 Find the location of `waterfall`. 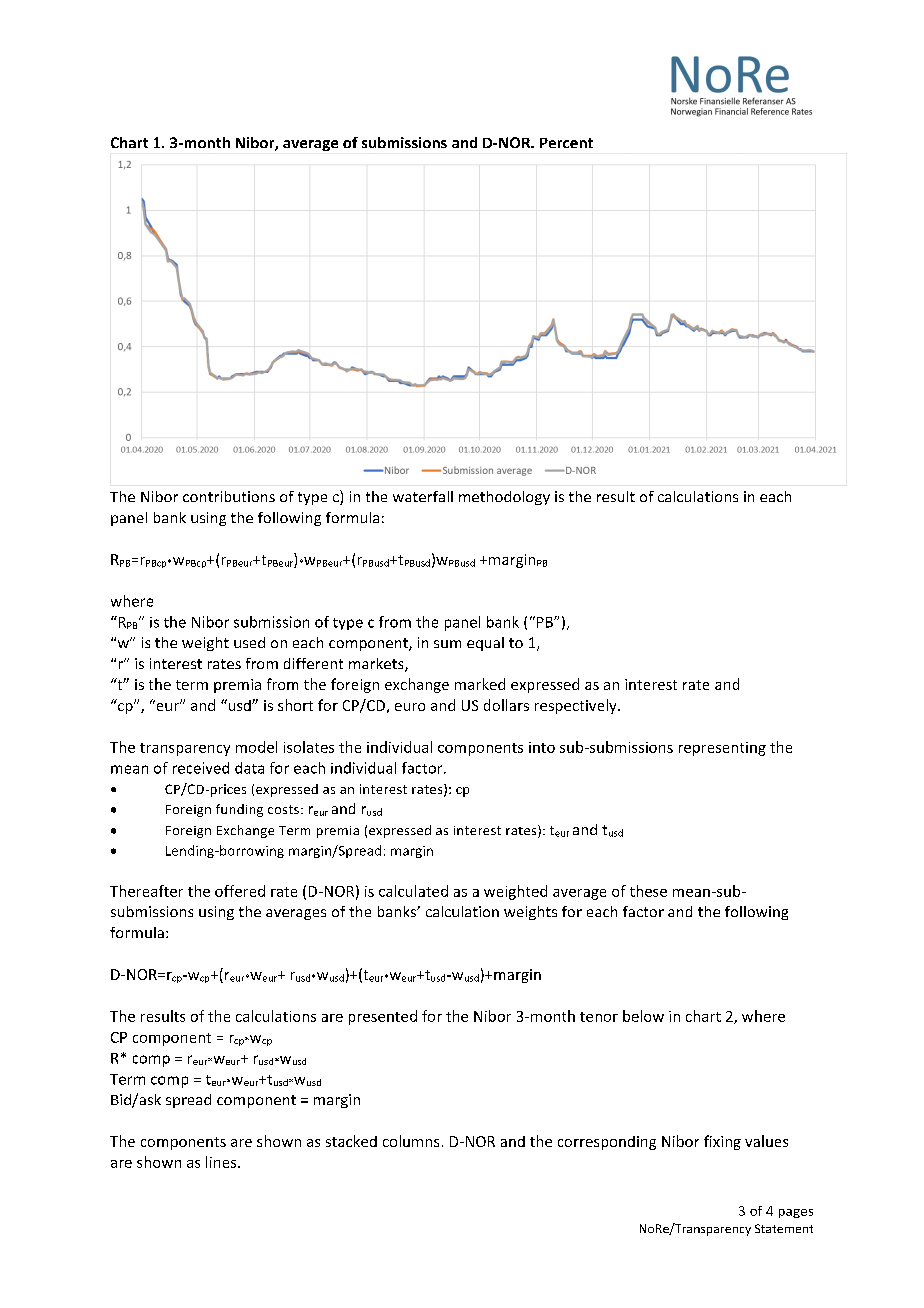

waterfall is located at coordinates (423, 496).
